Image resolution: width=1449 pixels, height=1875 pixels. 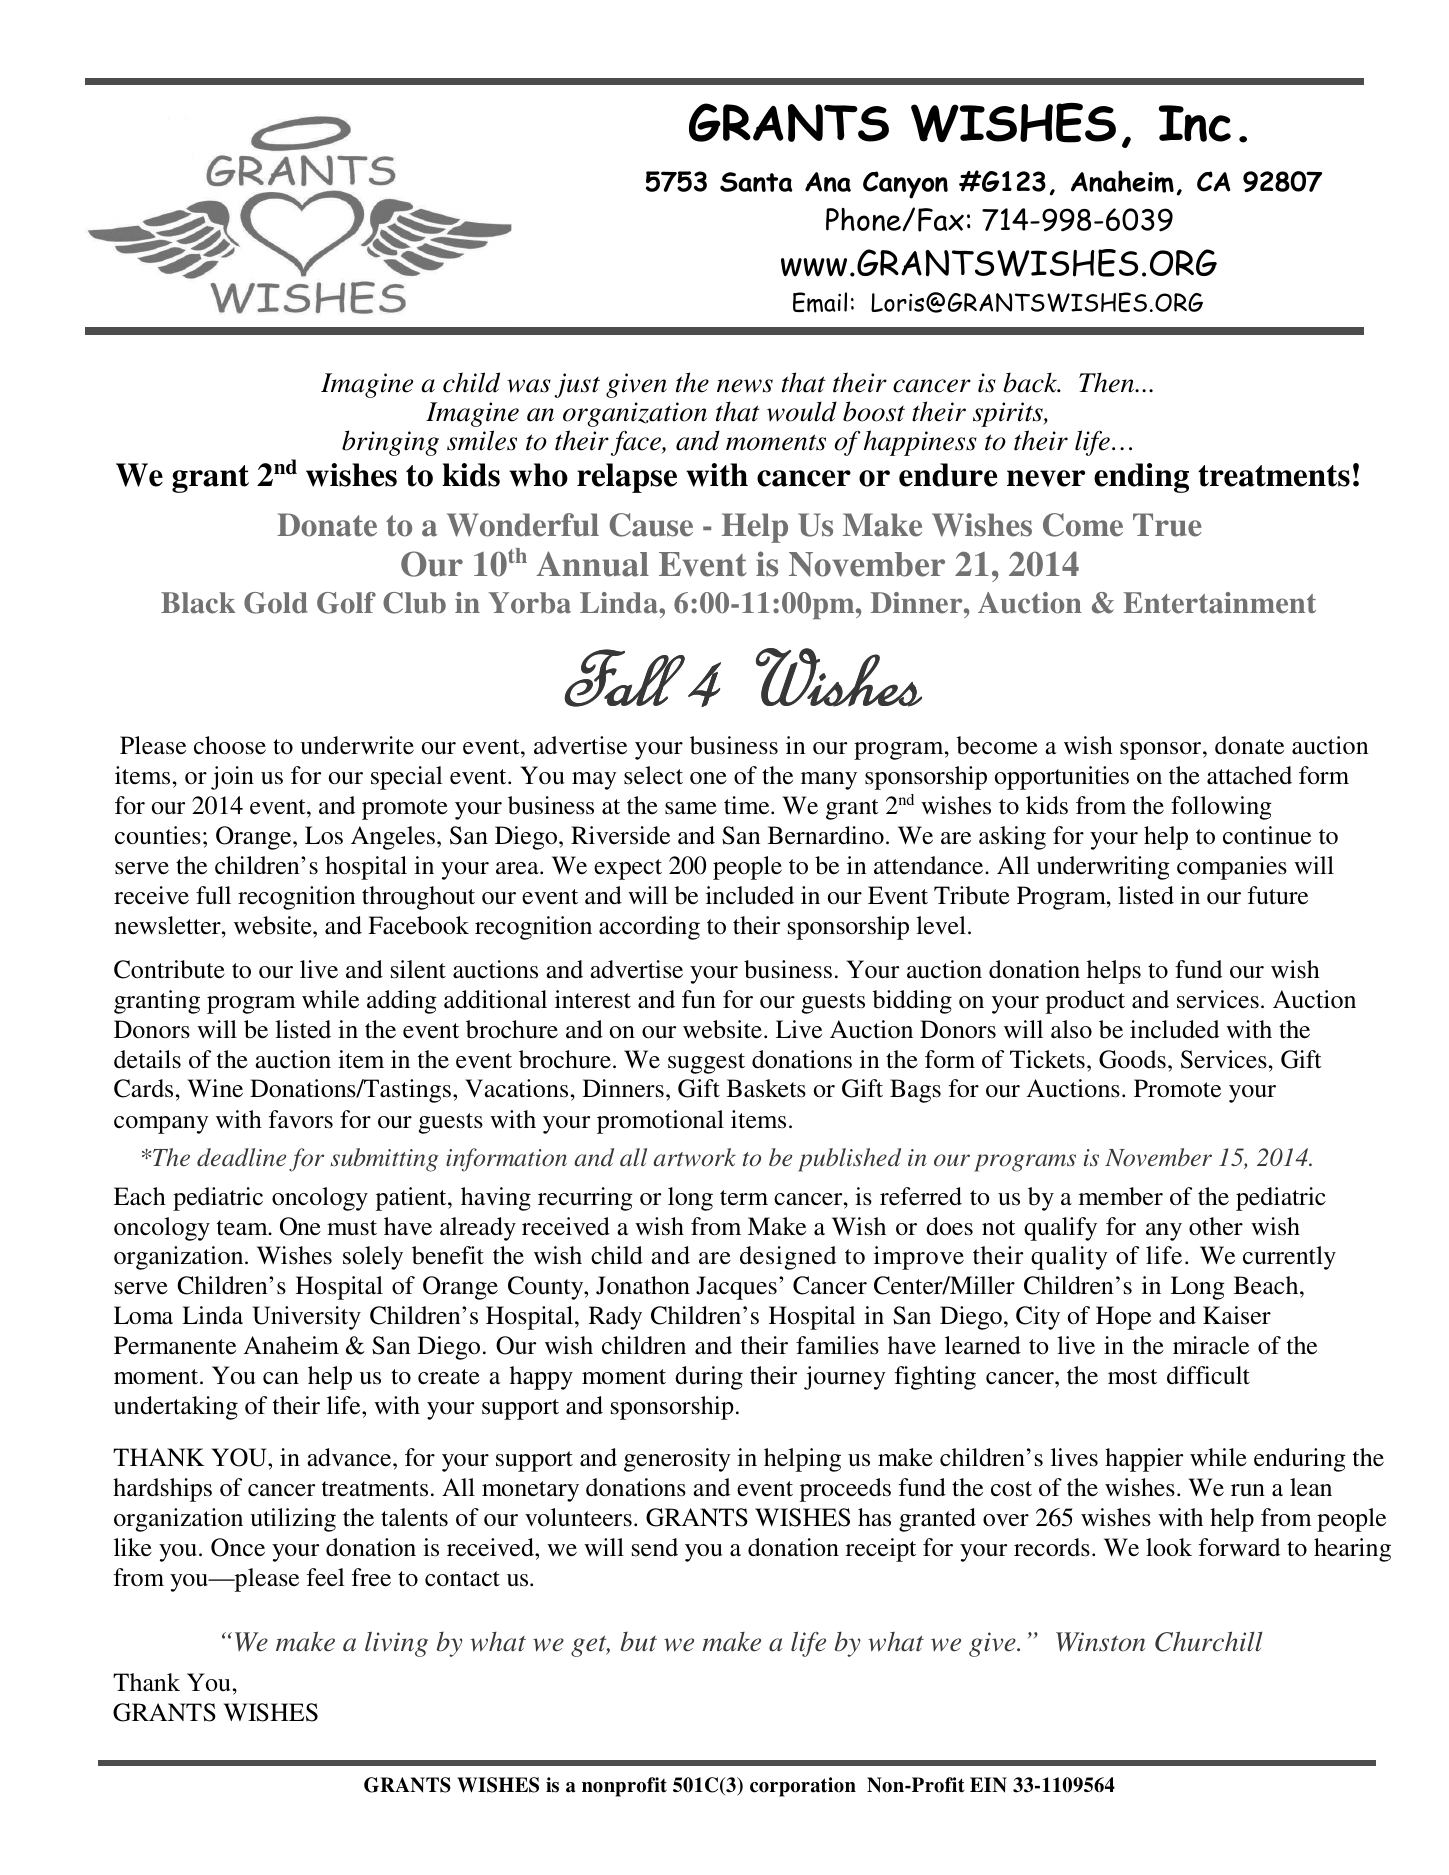 What do you see at coordinates (1107, 382) in the page?
I see `Then` at bounding box center [1107, 382].
